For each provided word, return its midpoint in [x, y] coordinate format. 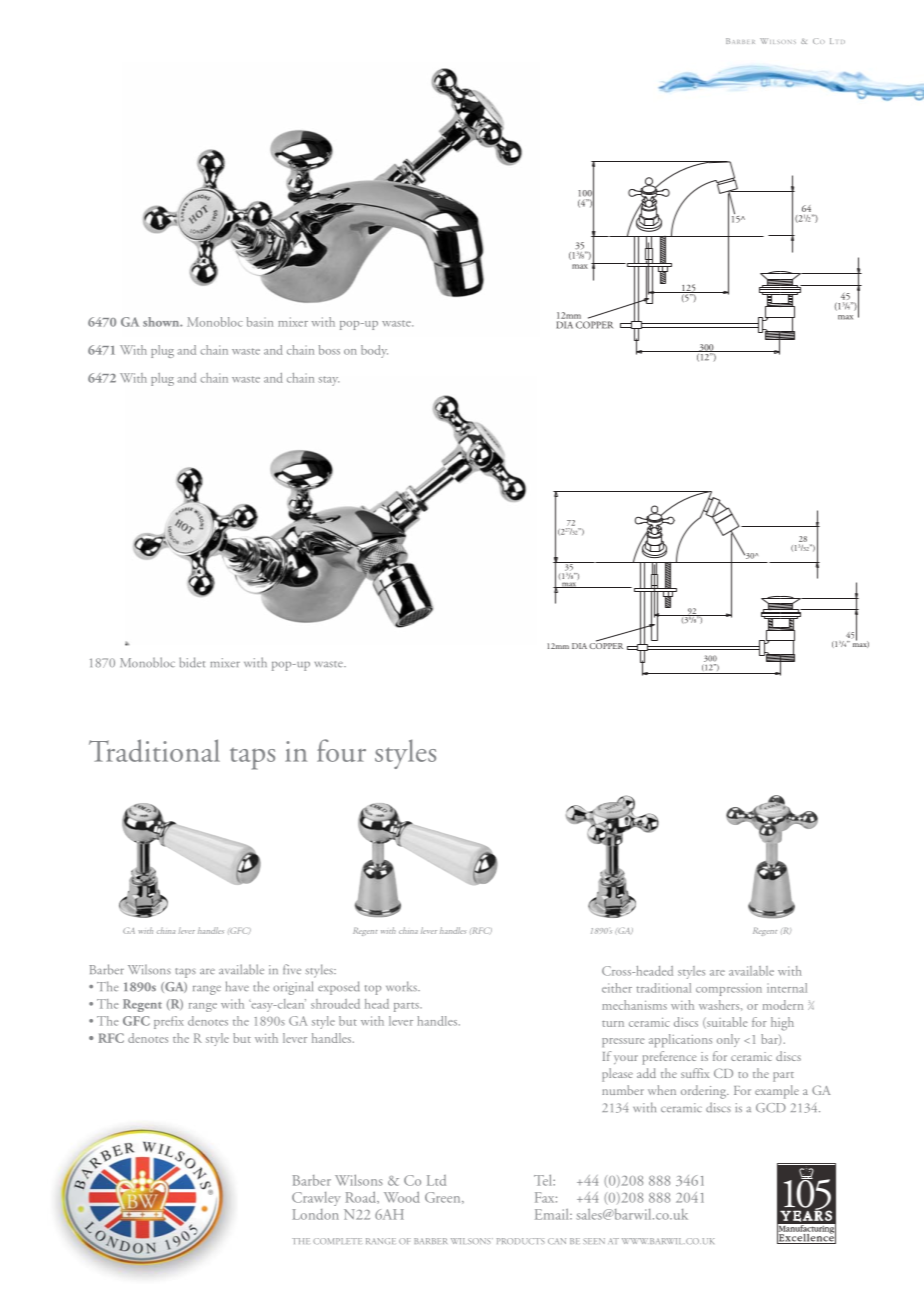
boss [329, 350]
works [402, 986]
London [315, 1214]
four [341, 750]
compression [729, 989]
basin [260, 322]
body [374, 351]
